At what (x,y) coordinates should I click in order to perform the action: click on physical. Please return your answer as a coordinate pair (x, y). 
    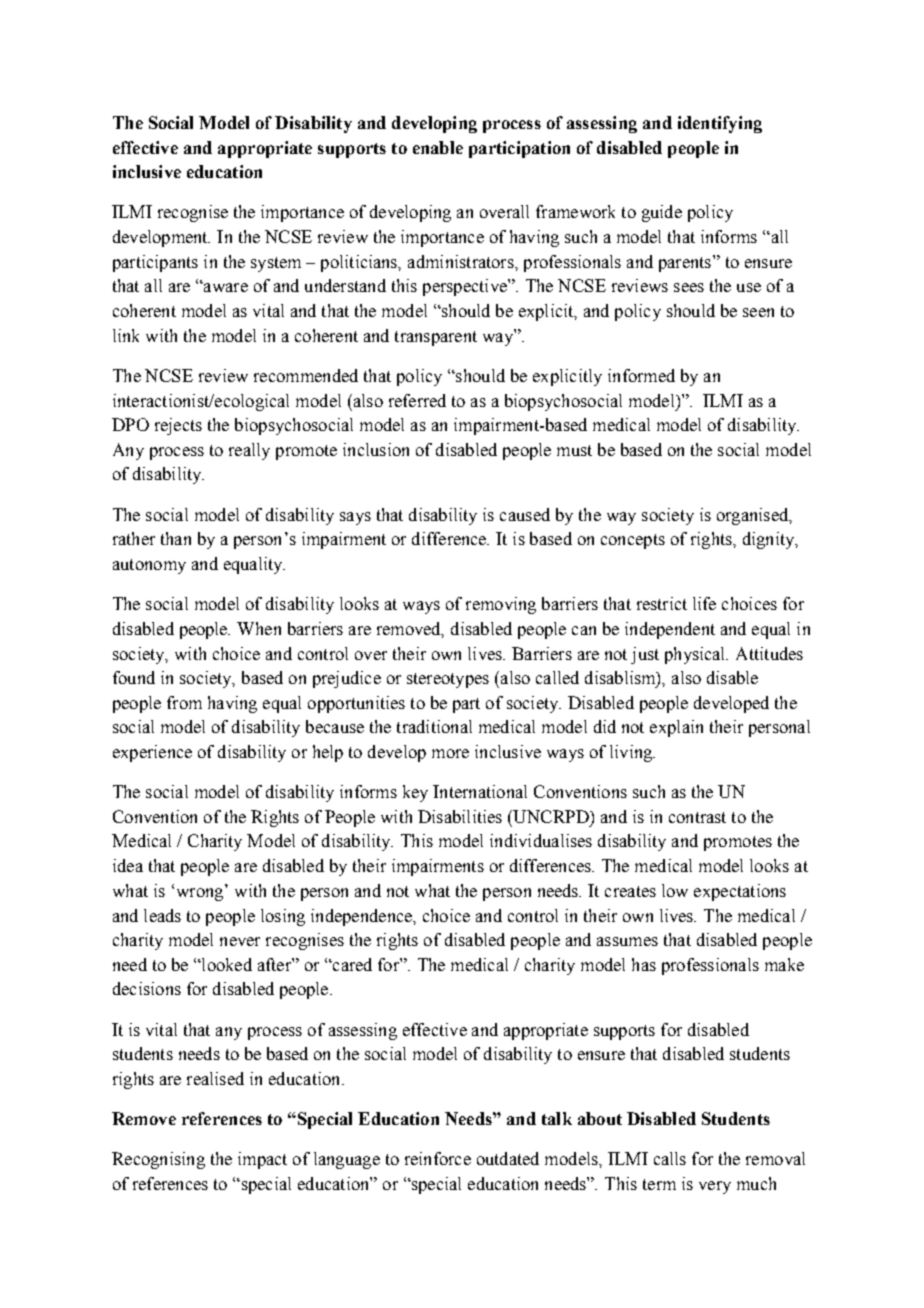
    Looking at the image, I should click on (696, 655).
